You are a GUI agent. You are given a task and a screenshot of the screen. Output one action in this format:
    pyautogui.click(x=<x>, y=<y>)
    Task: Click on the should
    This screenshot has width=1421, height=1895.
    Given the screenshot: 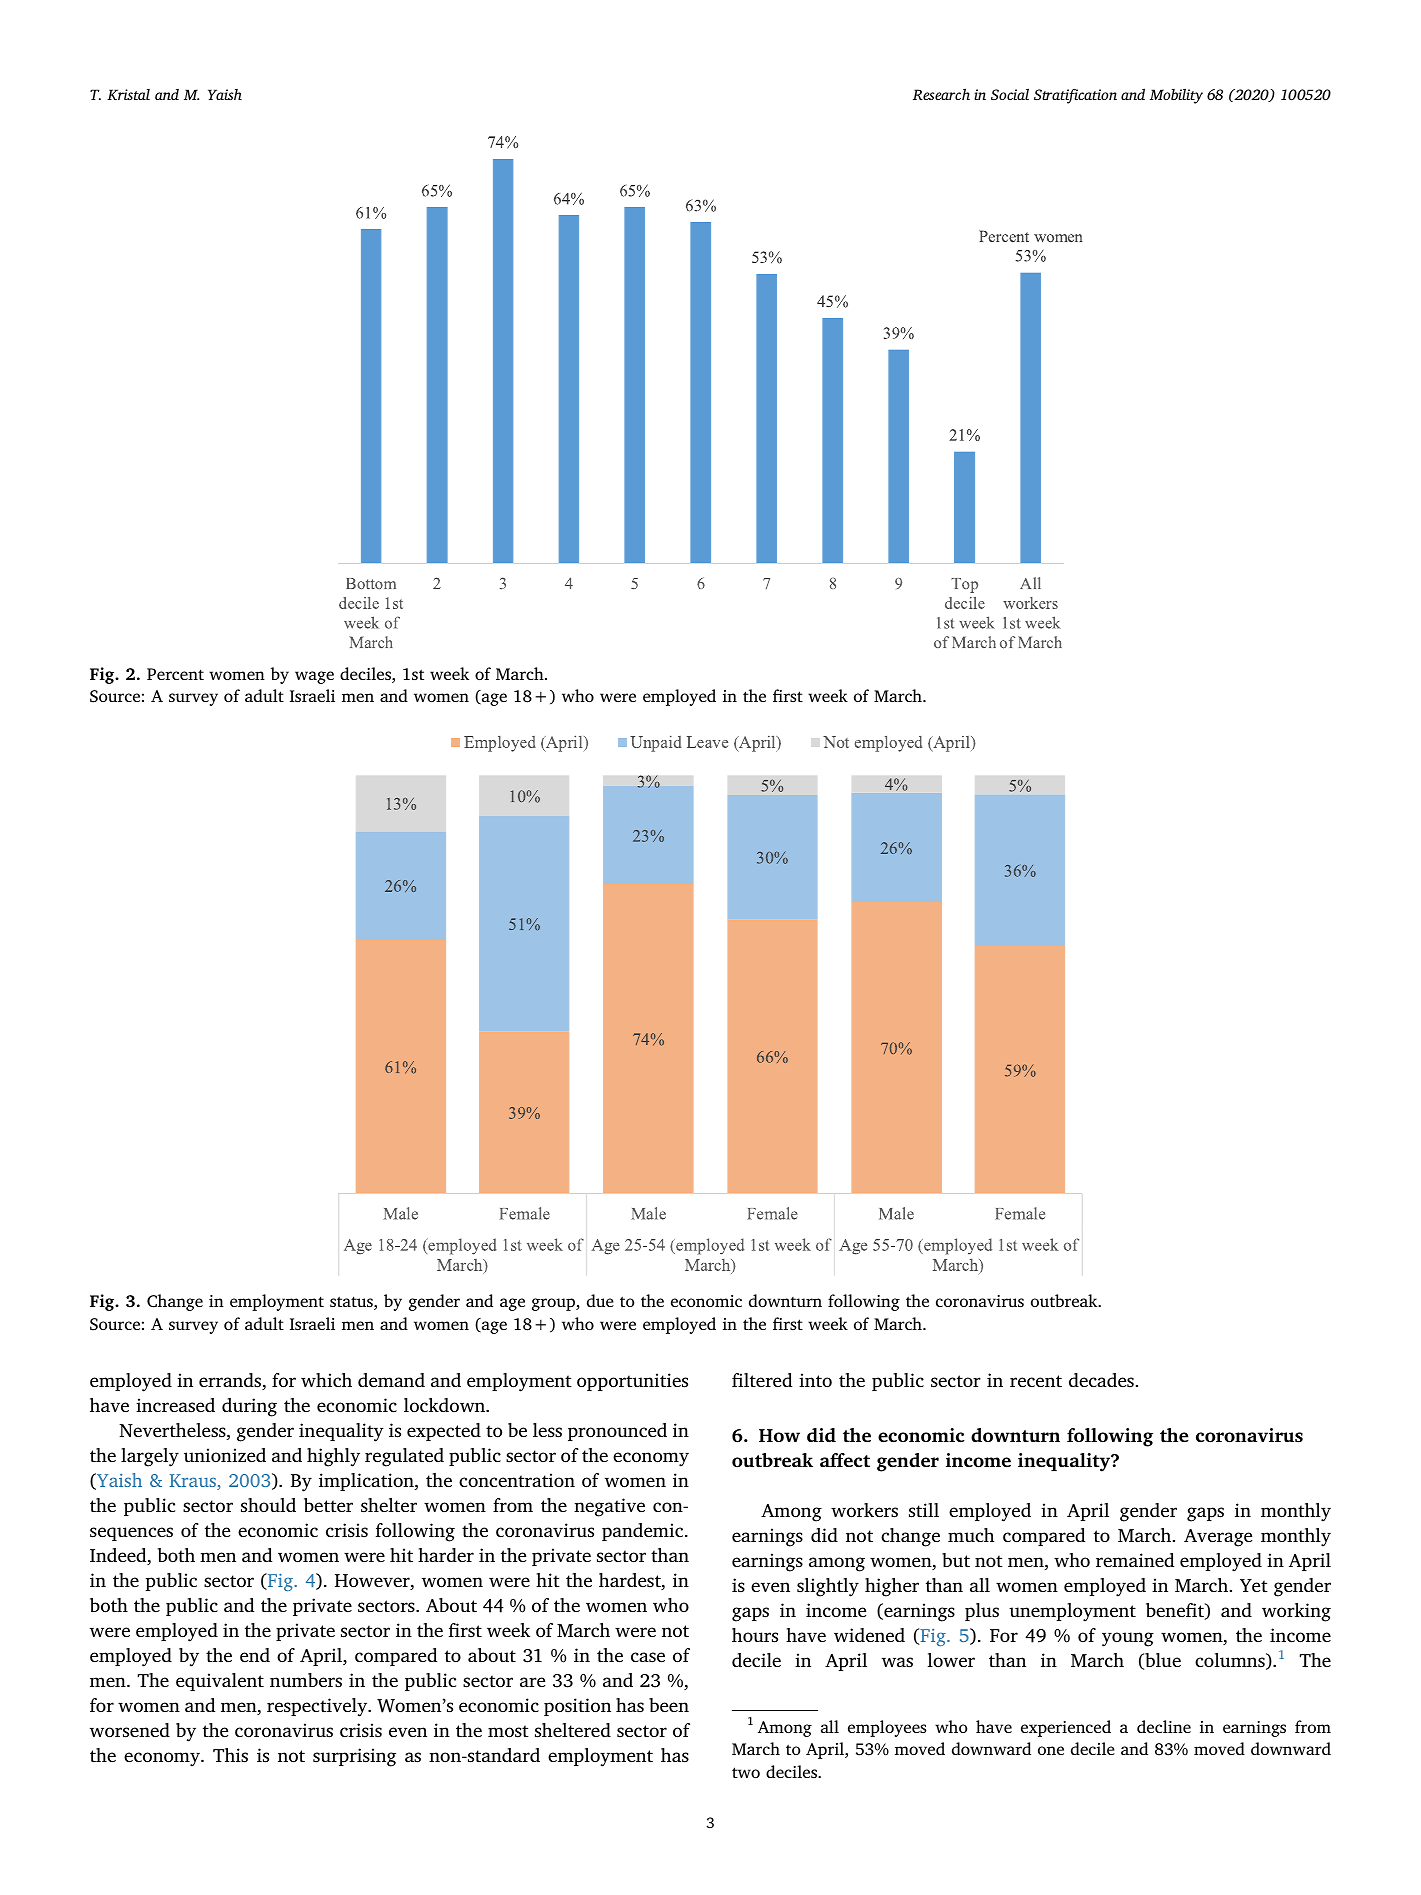 What is the action you would take?
    pyautogui.click(x=268, y=1505)
